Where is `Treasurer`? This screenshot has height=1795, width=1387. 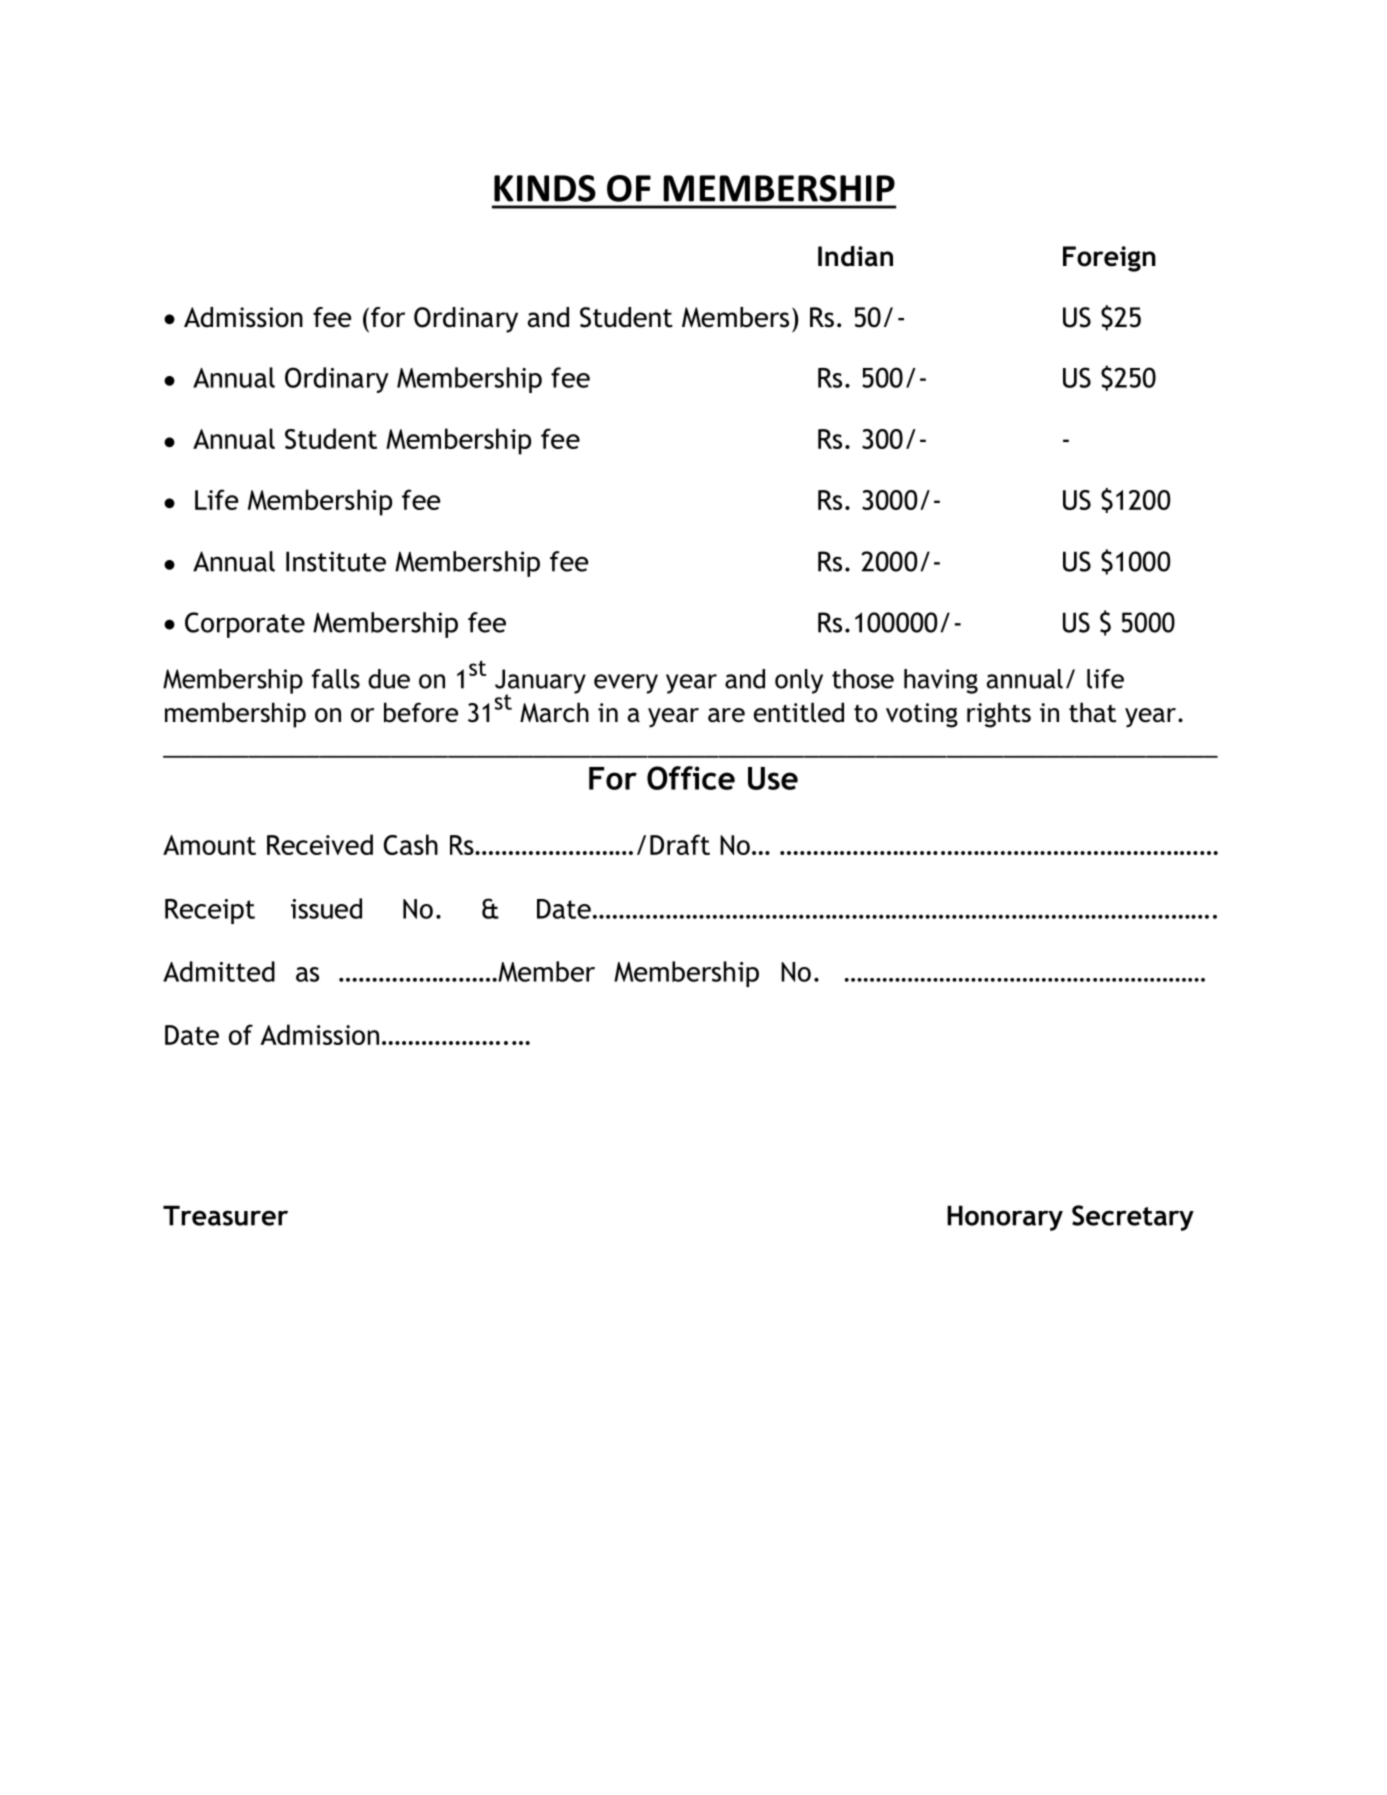 Treasurer is located at coordinates (225, 1215).
